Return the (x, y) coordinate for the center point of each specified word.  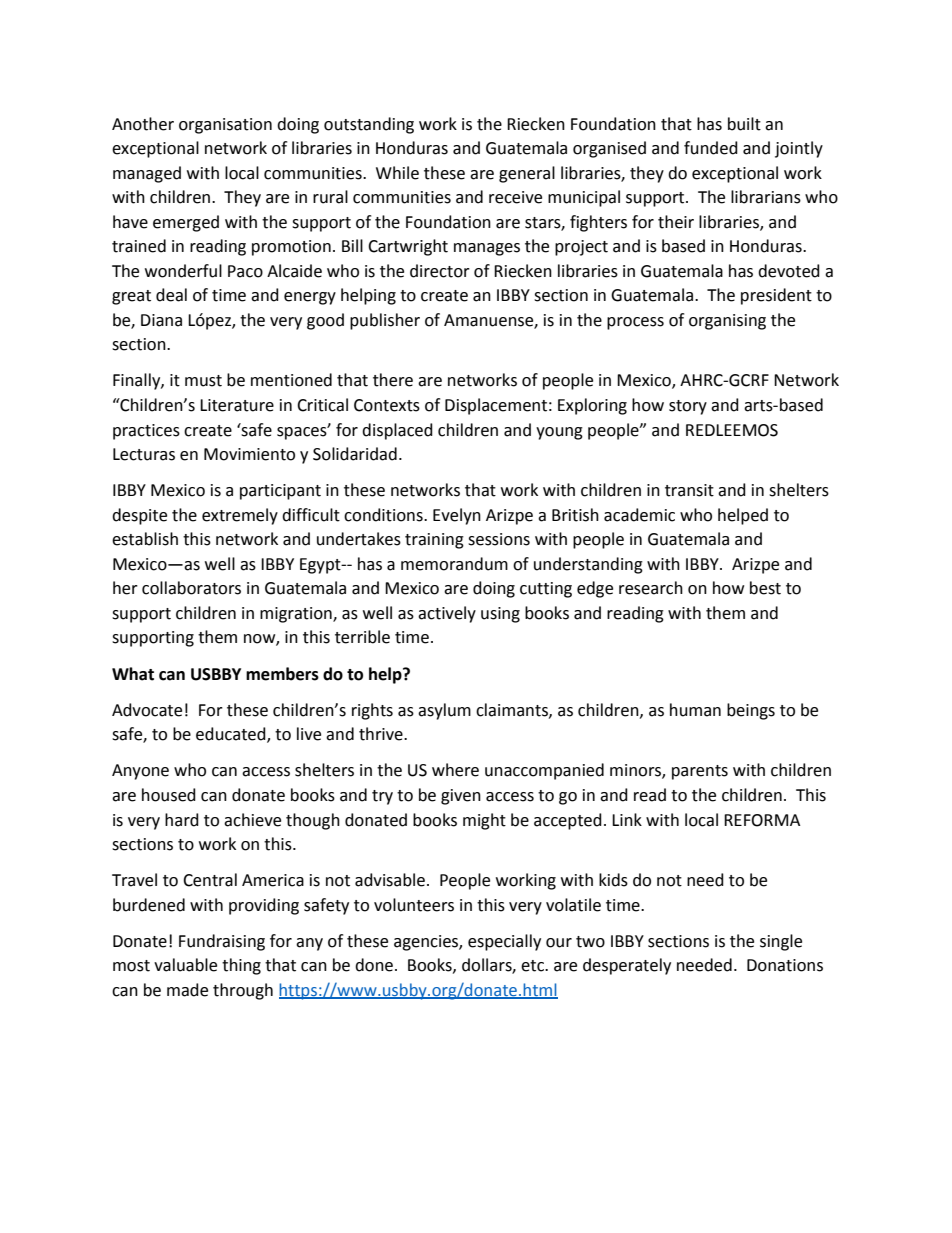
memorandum (454, 564)
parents (700, 772)
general (527, 174)
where (455, 770)
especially (504, 942)
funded (711, 148)
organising (727, 322)
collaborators (191, 588)
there (393, 380)
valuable (185, 965)
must (203, 381)
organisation (225, 126)
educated (232, 735)
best (765, 588)
